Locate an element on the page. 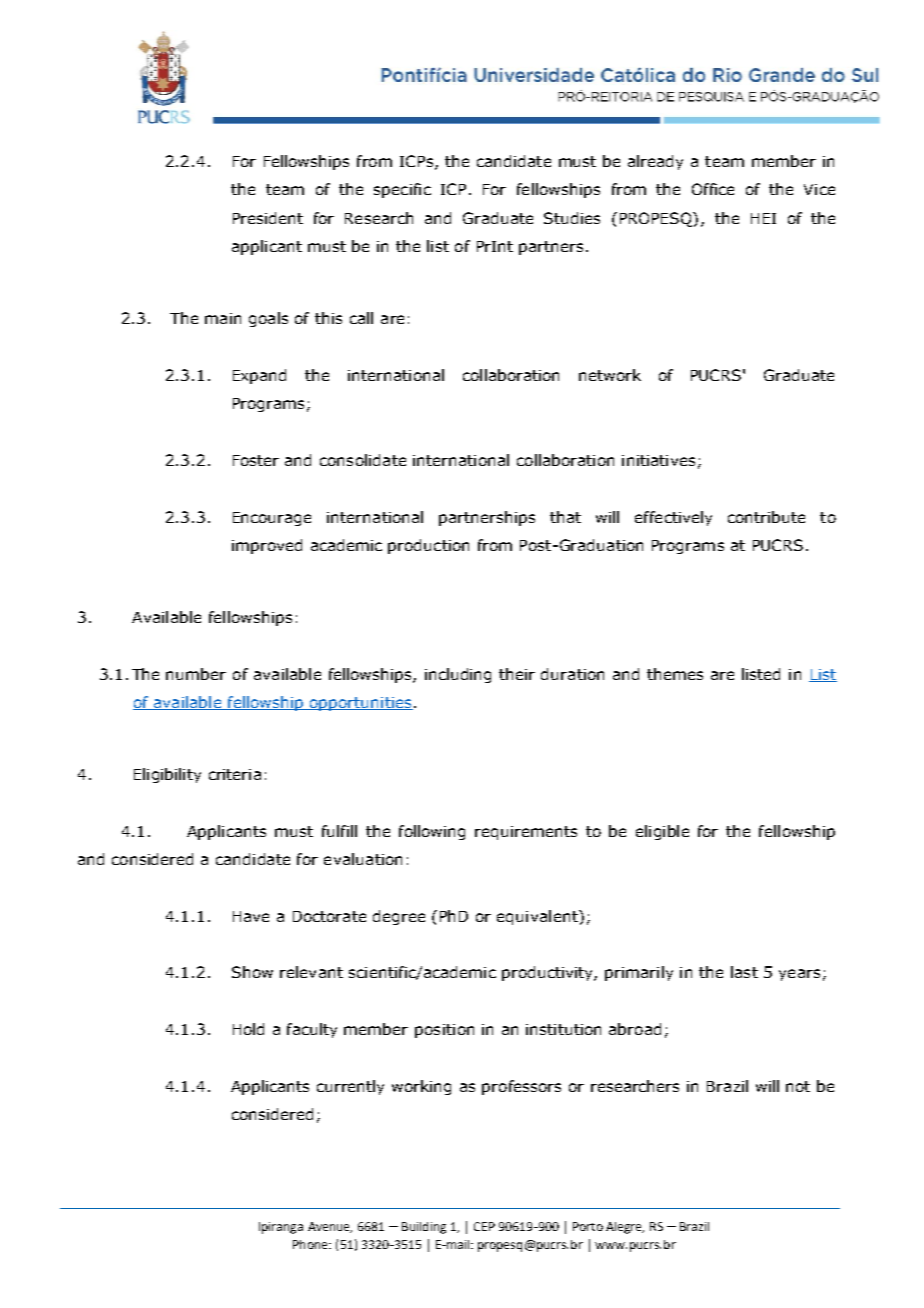  that is located at coordinates (565, 517).
